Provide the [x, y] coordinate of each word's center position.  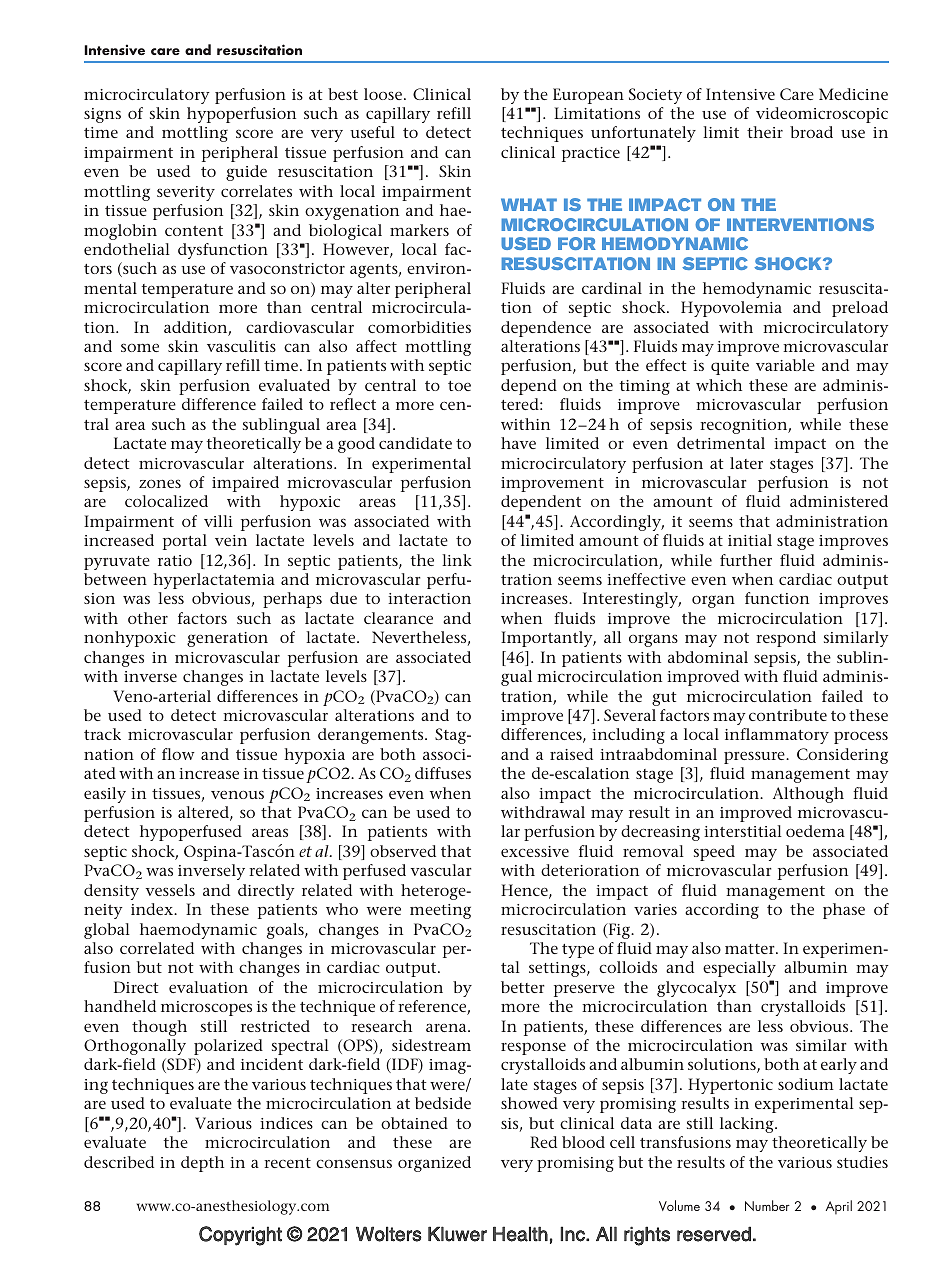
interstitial [743, 831]
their [765, 132]
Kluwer [457, 1234]
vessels [170, 890]
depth [202, 1164]
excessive [535, 851]
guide [246, 173]
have [518, 443]
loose [383, 94]
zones [160, 483]
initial [750, 540]
